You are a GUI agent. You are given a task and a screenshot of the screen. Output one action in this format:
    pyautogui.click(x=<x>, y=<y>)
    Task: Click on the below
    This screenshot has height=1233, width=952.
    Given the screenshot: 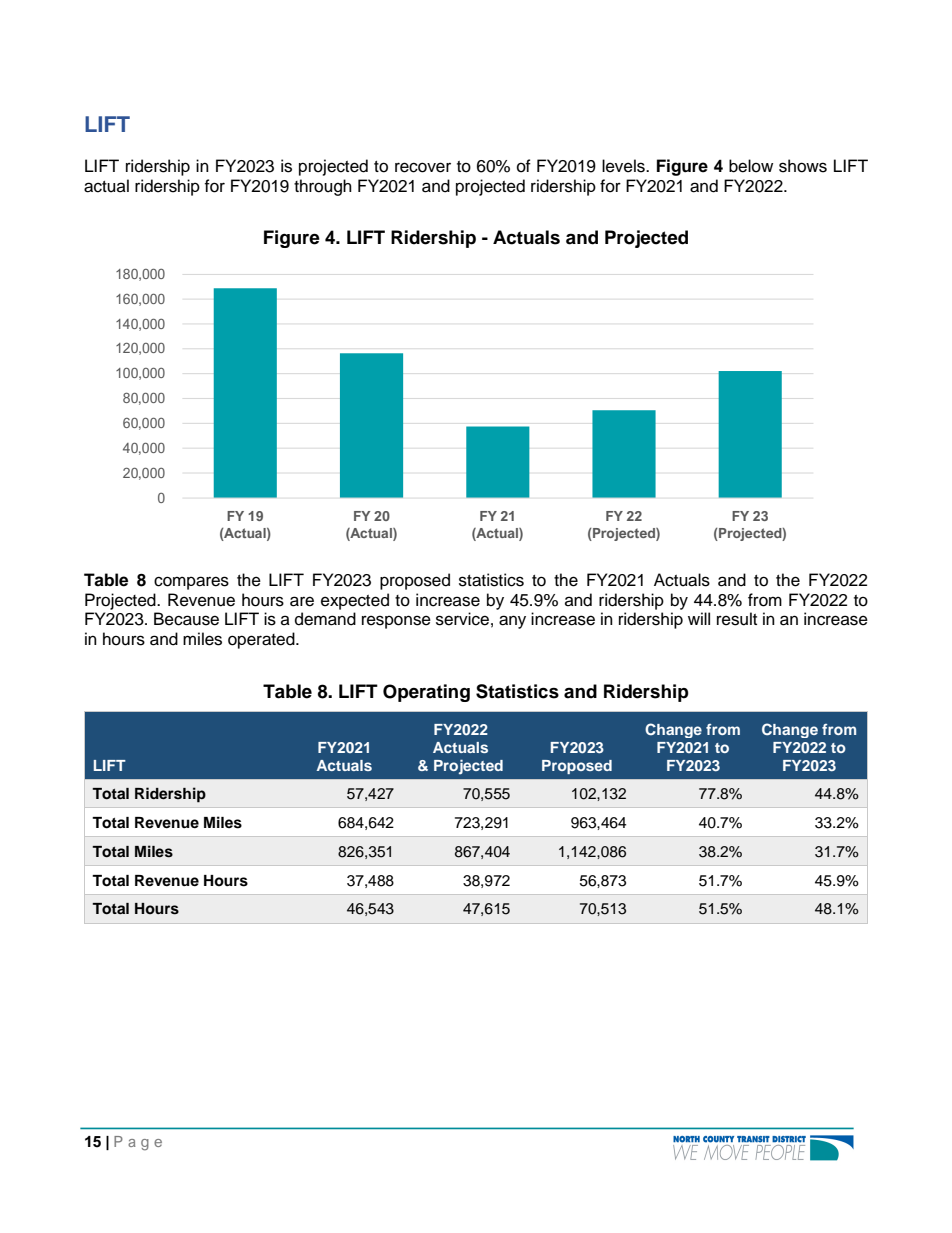 What is the action you would take?
    pyautogui.click(x=751, y=166)
